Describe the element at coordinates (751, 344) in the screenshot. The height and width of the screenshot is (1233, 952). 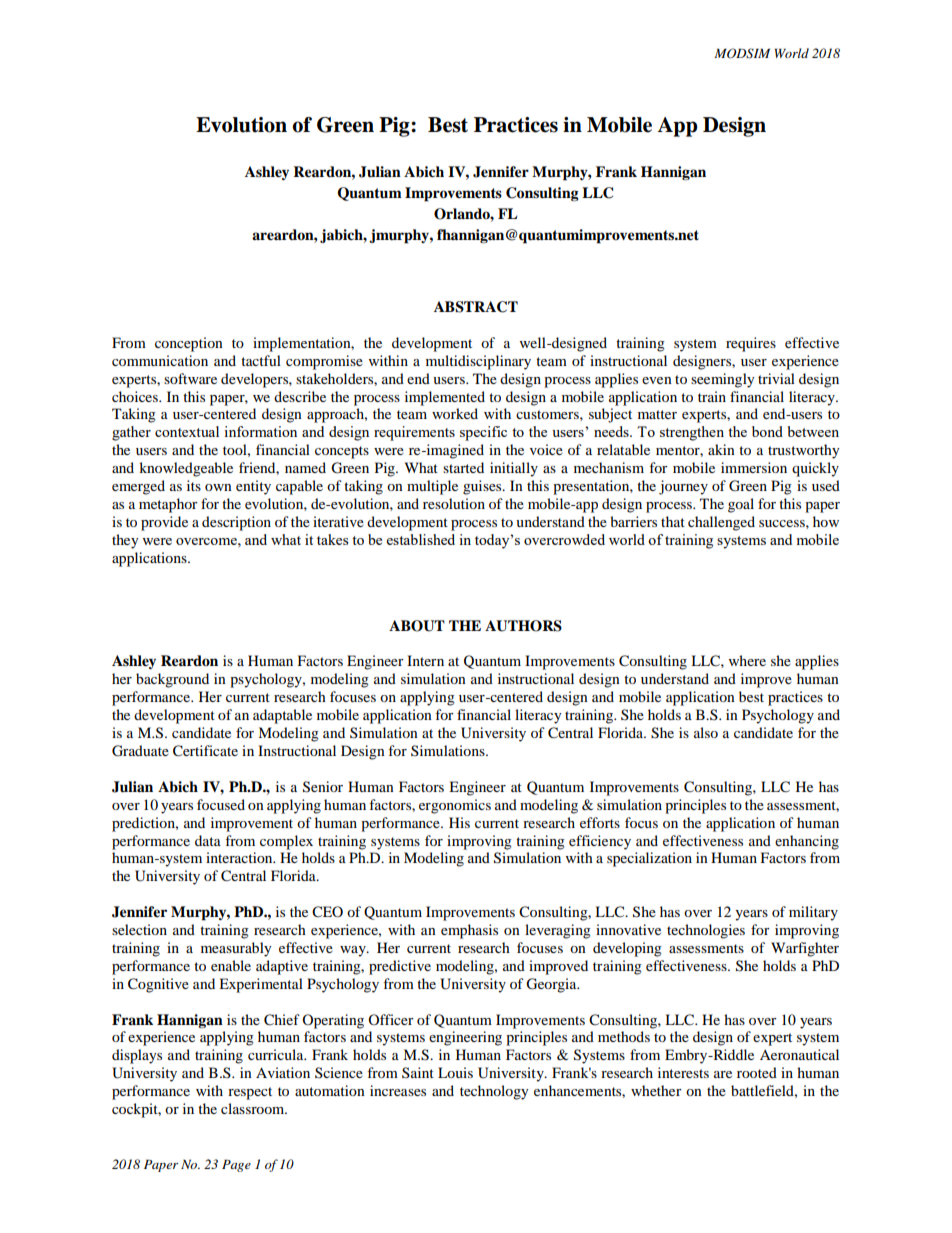
I see `requires` at that location.
